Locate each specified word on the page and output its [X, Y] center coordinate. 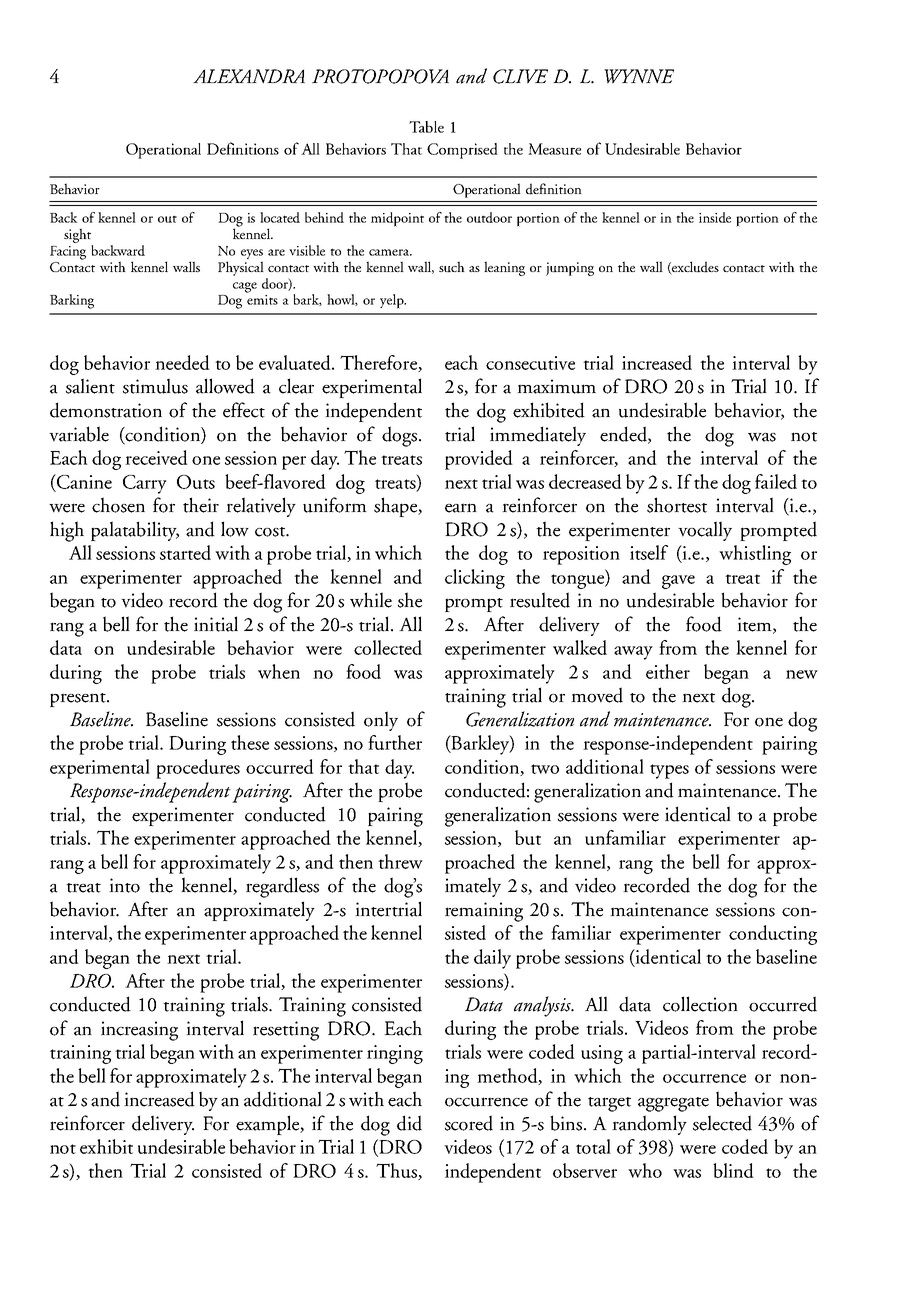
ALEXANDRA [249, 76]
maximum [556, 386]
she [410, 600]
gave [678, 582]
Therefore [379, 363]
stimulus [155, 386]
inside [715, 217]
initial [216, 624]
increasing [139, 1031]
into [124, 885]
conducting [773, 935]
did [409, 1123]
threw [400, 861]
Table [426, 127]
